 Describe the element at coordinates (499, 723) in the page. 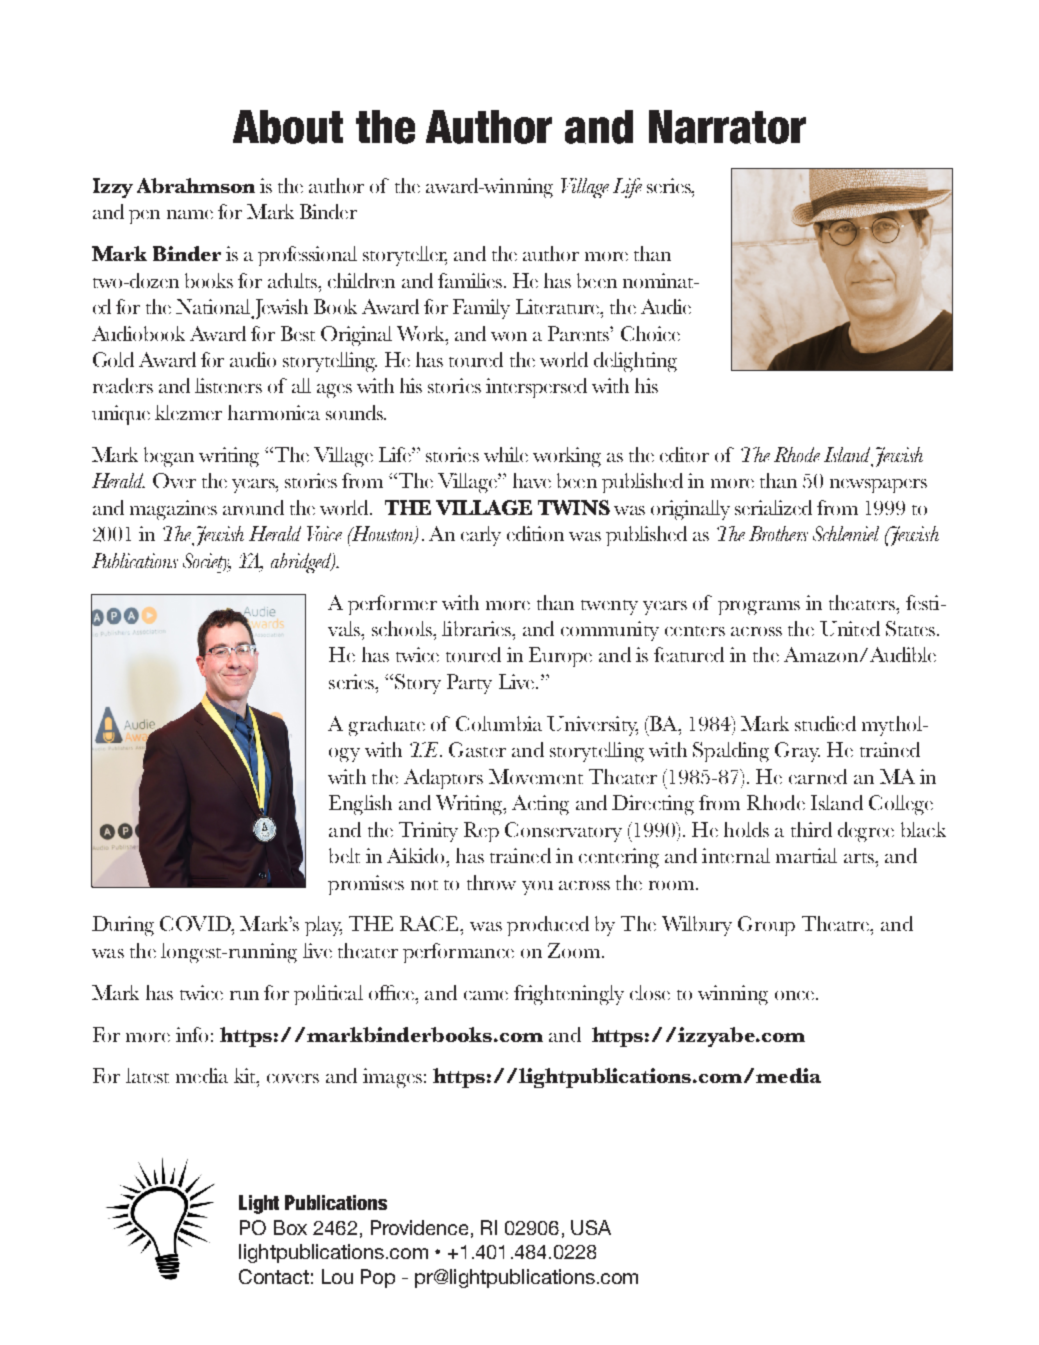

I see `Columbia` at that location.
